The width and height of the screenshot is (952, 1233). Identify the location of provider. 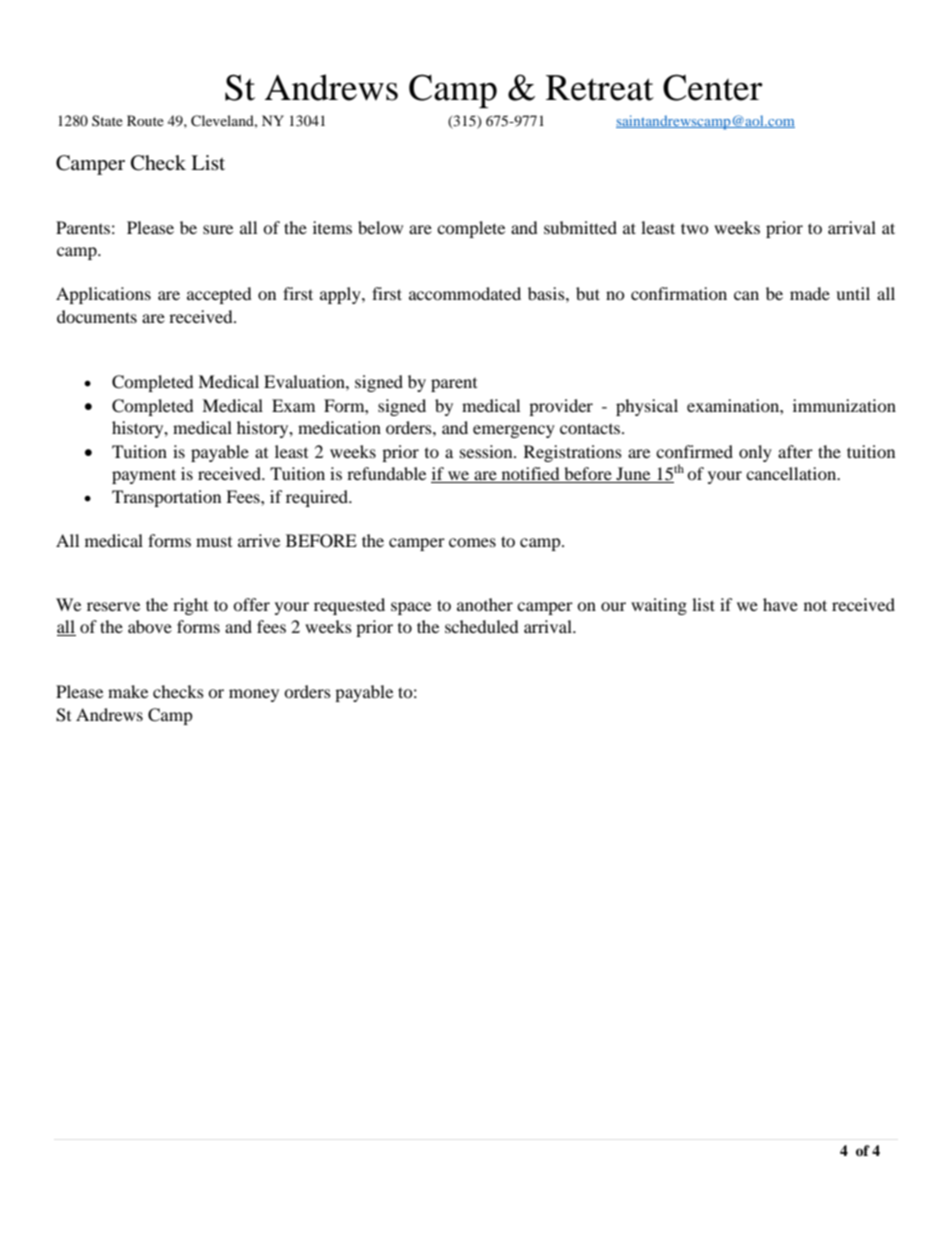
(561, 407).
